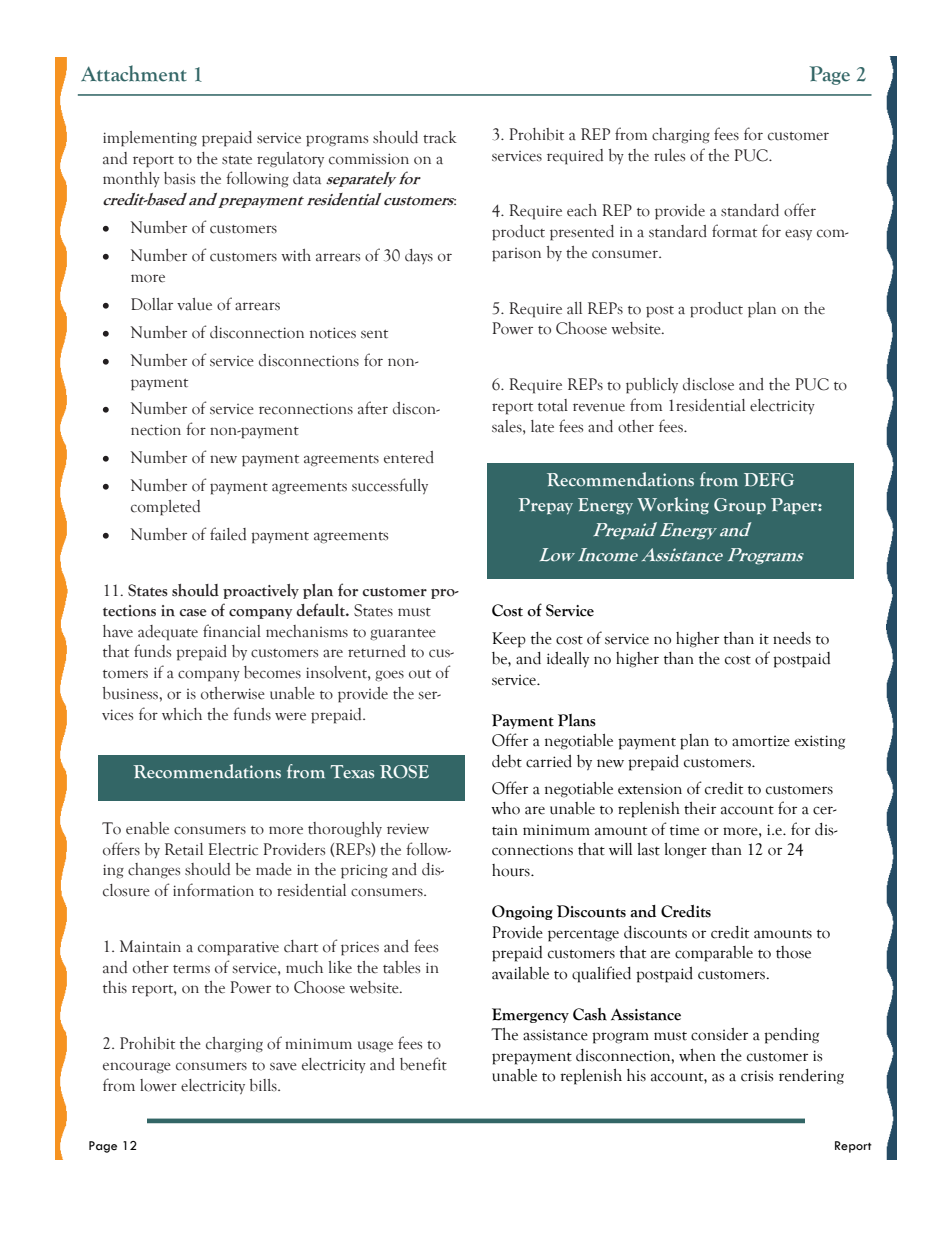 The height and width of the document is (1233, 952). What do you see at coordinates (194, 304) in the document?
I see `value` at bounding box center [194, 304].
